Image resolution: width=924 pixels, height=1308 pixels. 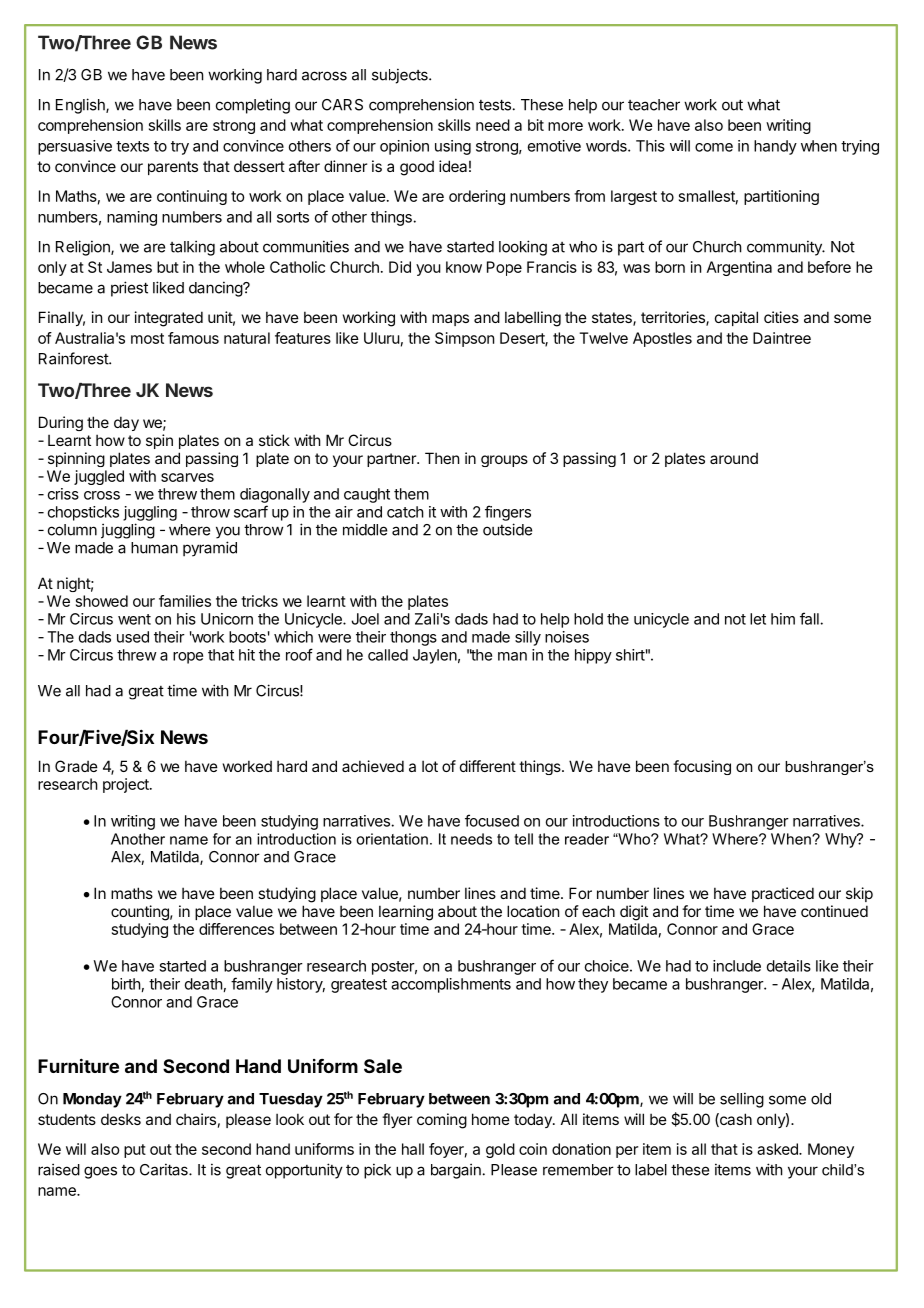 What do you see at coordinates (135, 1151) in the page?
I see `put` at bounding box center [135, 1151].
